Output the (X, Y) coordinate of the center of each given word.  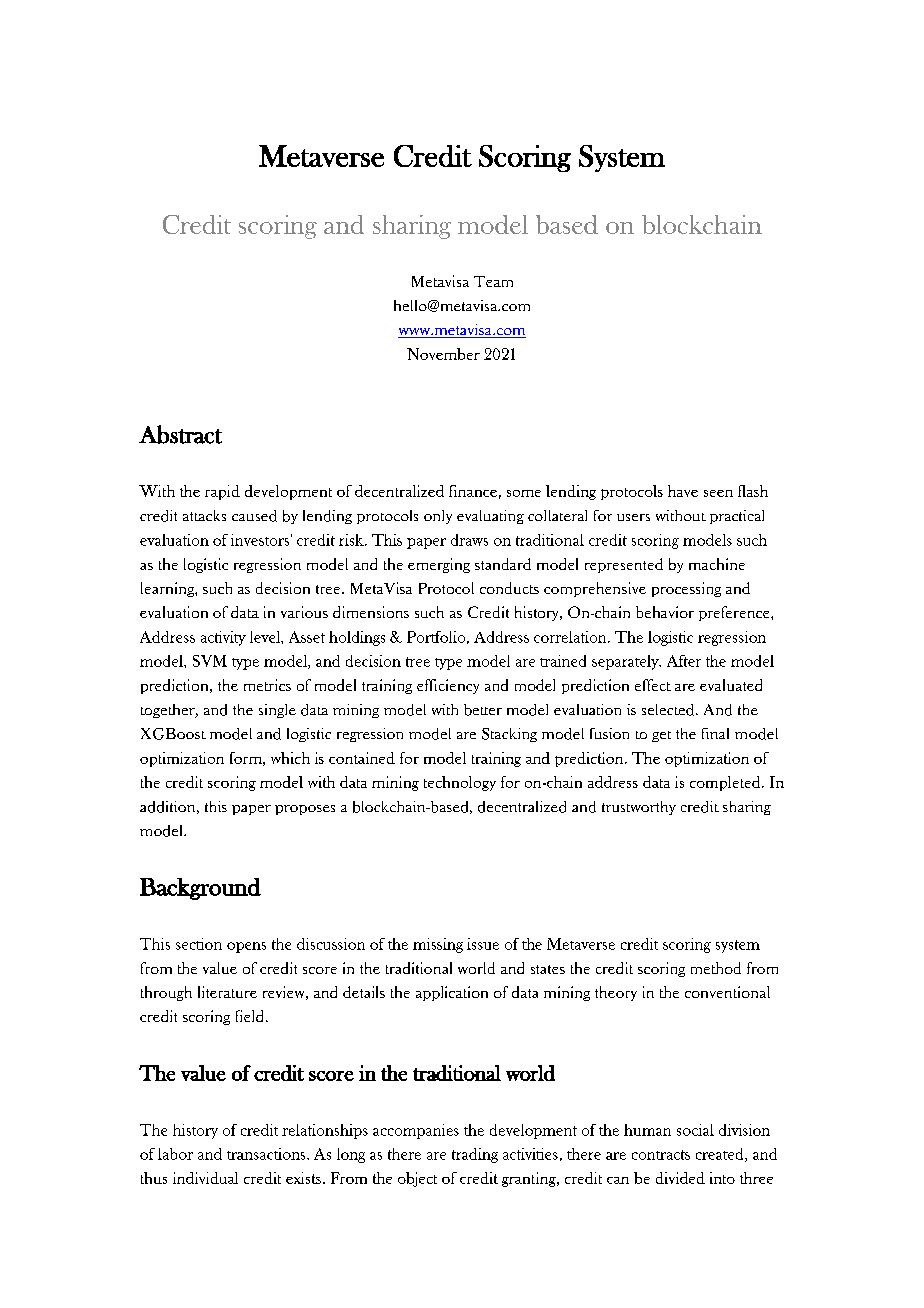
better (483, 710)
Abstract (180, 434)
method (716, 968)
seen (718, 493)
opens (246, 947)
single (277, 711)
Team (493, 281)
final (715, 733)
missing (438, 945)
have (683, 491)
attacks (204, 515)
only (438, 517)
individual (205, 1178)
